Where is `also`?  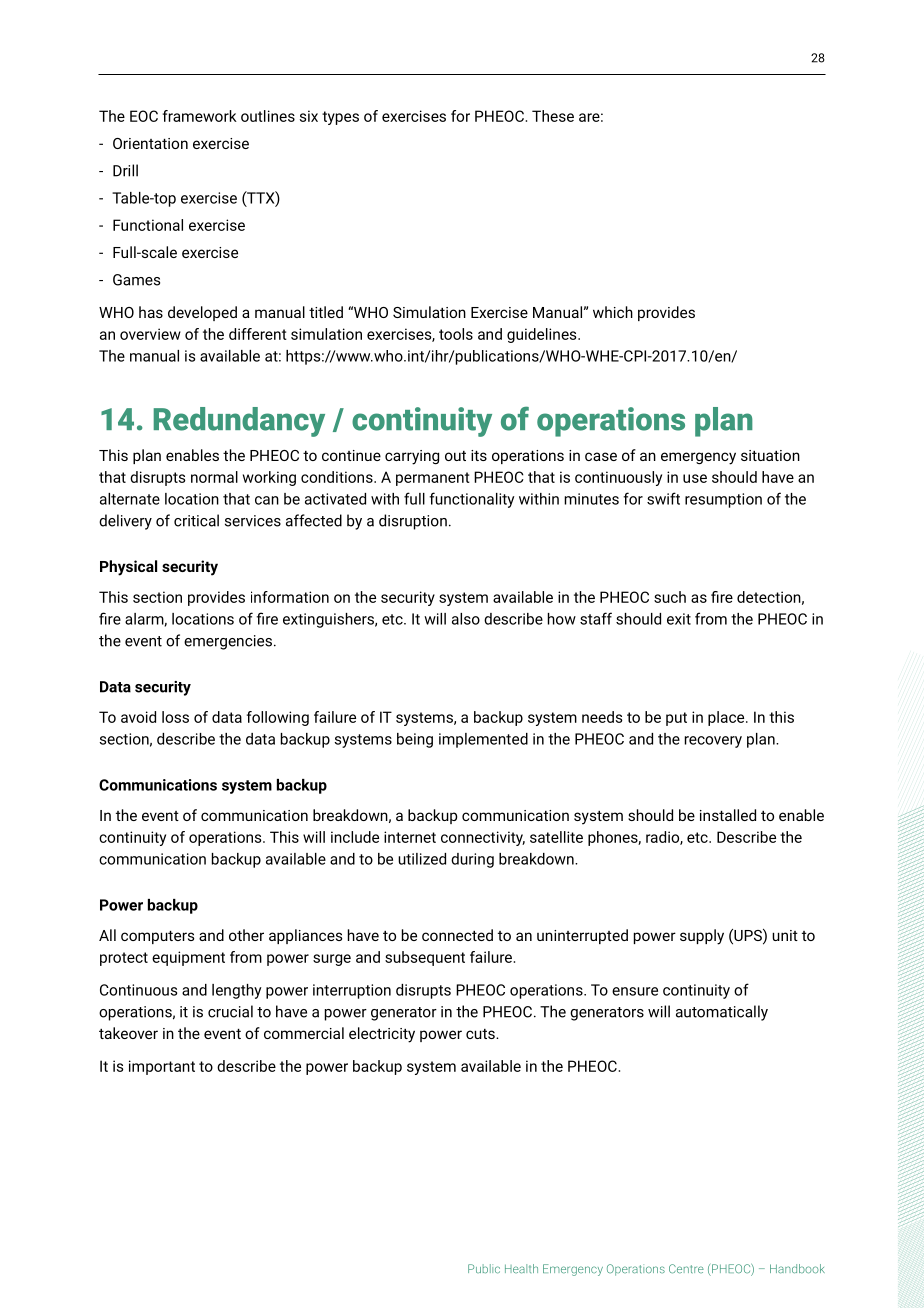 also is located at coordinates (466, 619).
